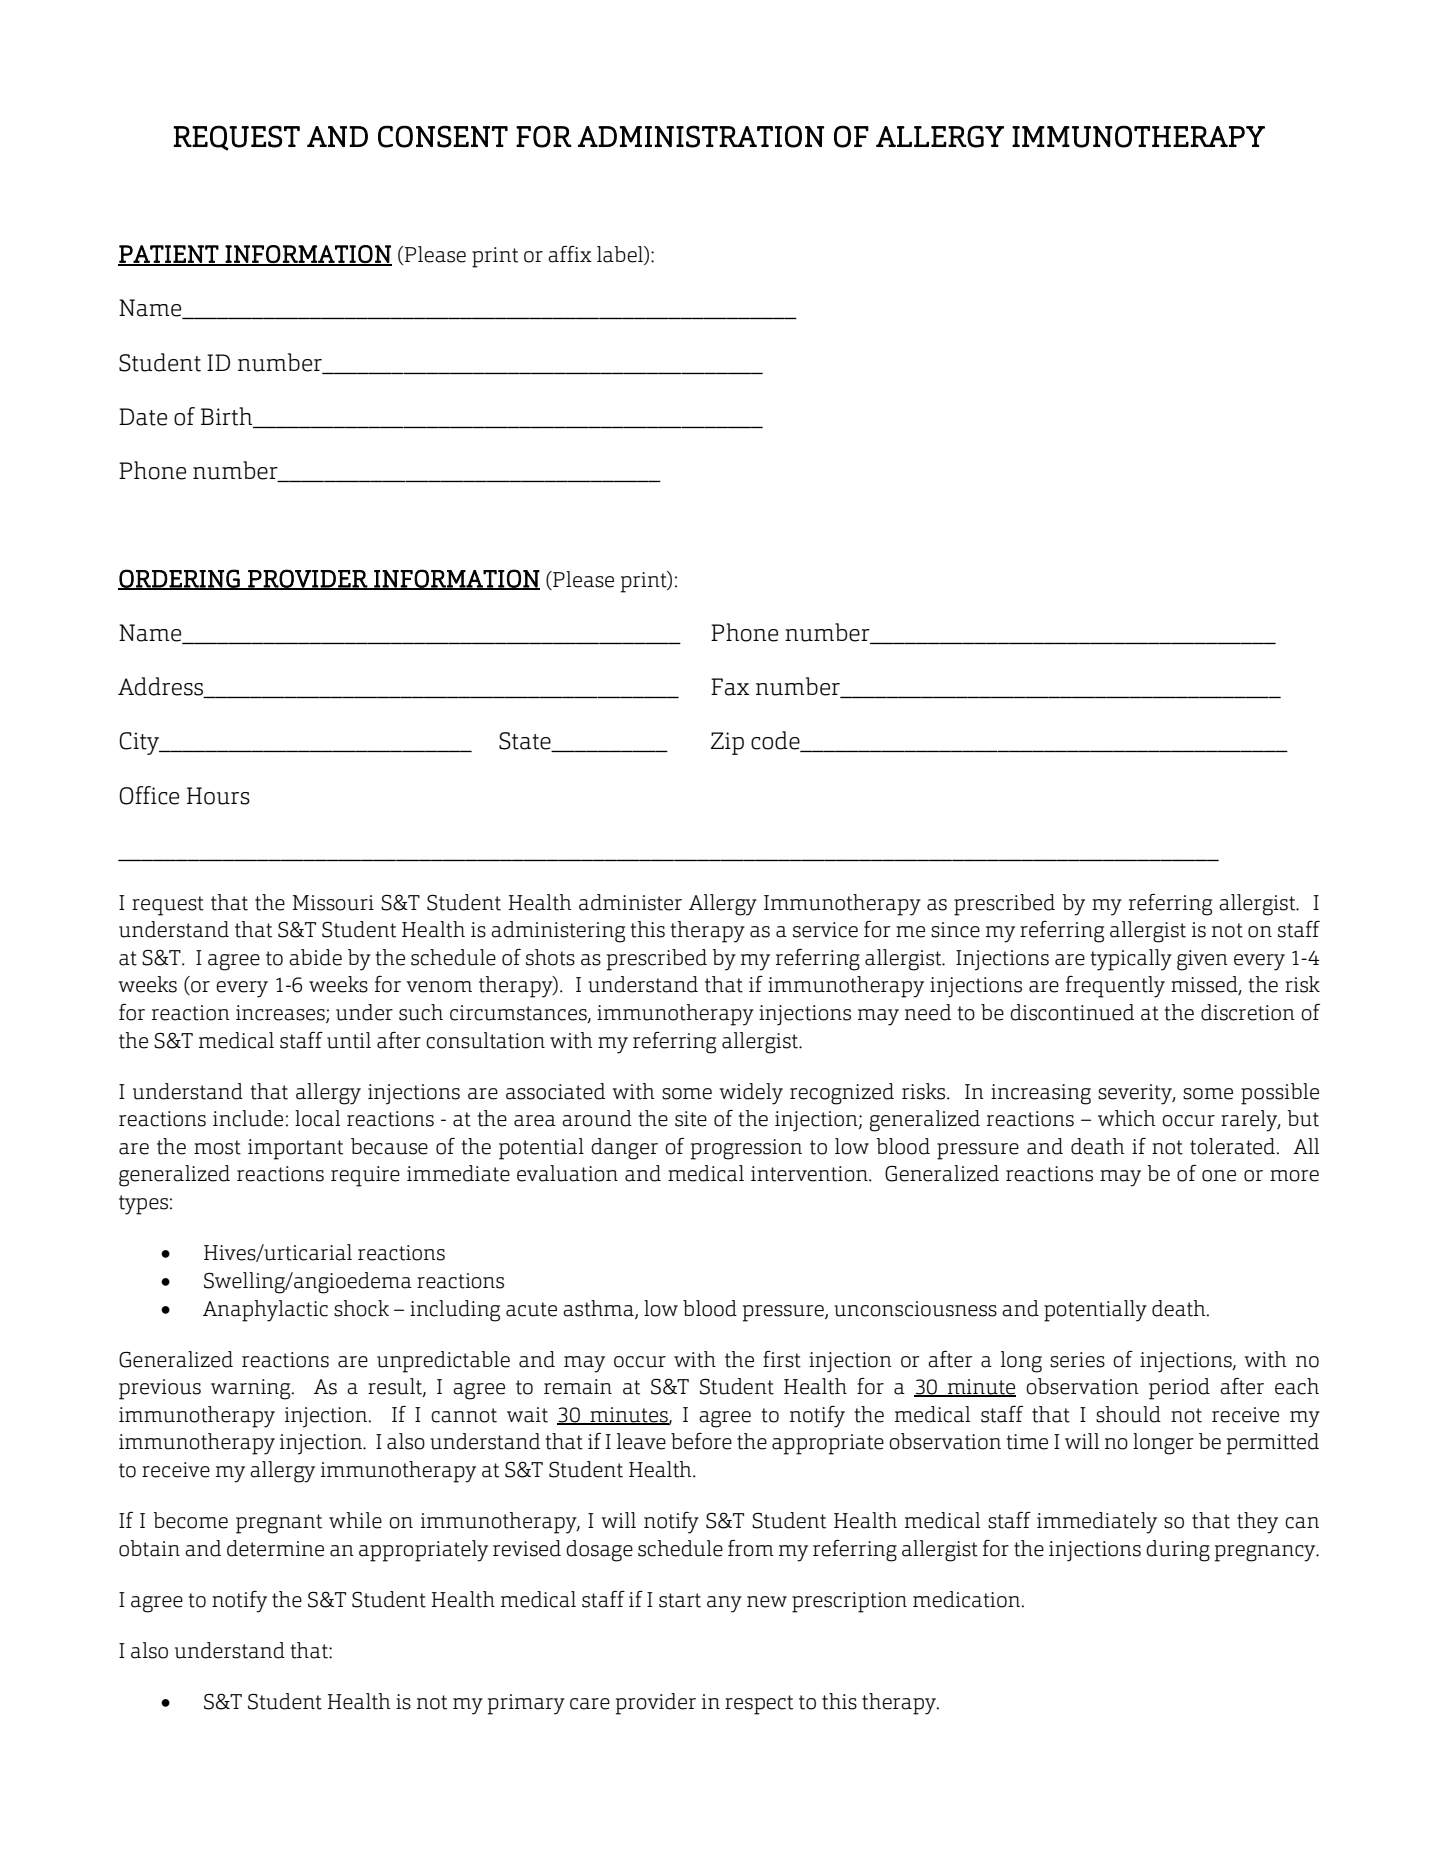  What do you see at coordinates (759, 1705) in the document?
I see `respect` at bounding box center [759, 1705].
